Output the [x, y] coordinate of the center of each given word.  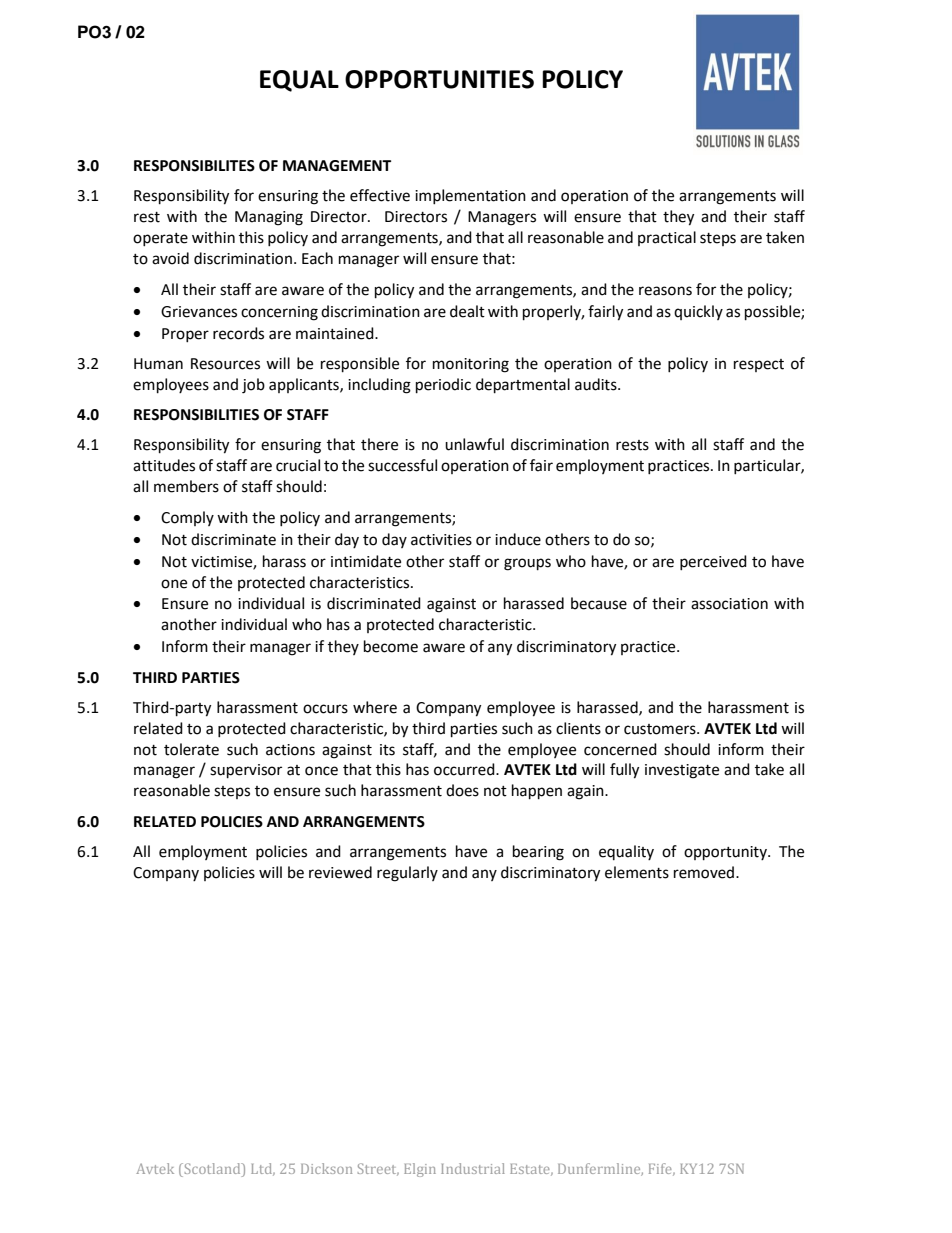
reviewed [340, 872]
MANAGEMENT [337, 166]
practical [667, 238]
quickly [698, 312]
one [174, 584]
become [391, 646]
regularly [407, 874]
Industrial [473, 1168]
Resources [225, 364]
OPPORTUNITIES [439, 79]
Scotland [212, 1168]
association [729, 604]
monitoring [471, 365]
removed [705, 872]
